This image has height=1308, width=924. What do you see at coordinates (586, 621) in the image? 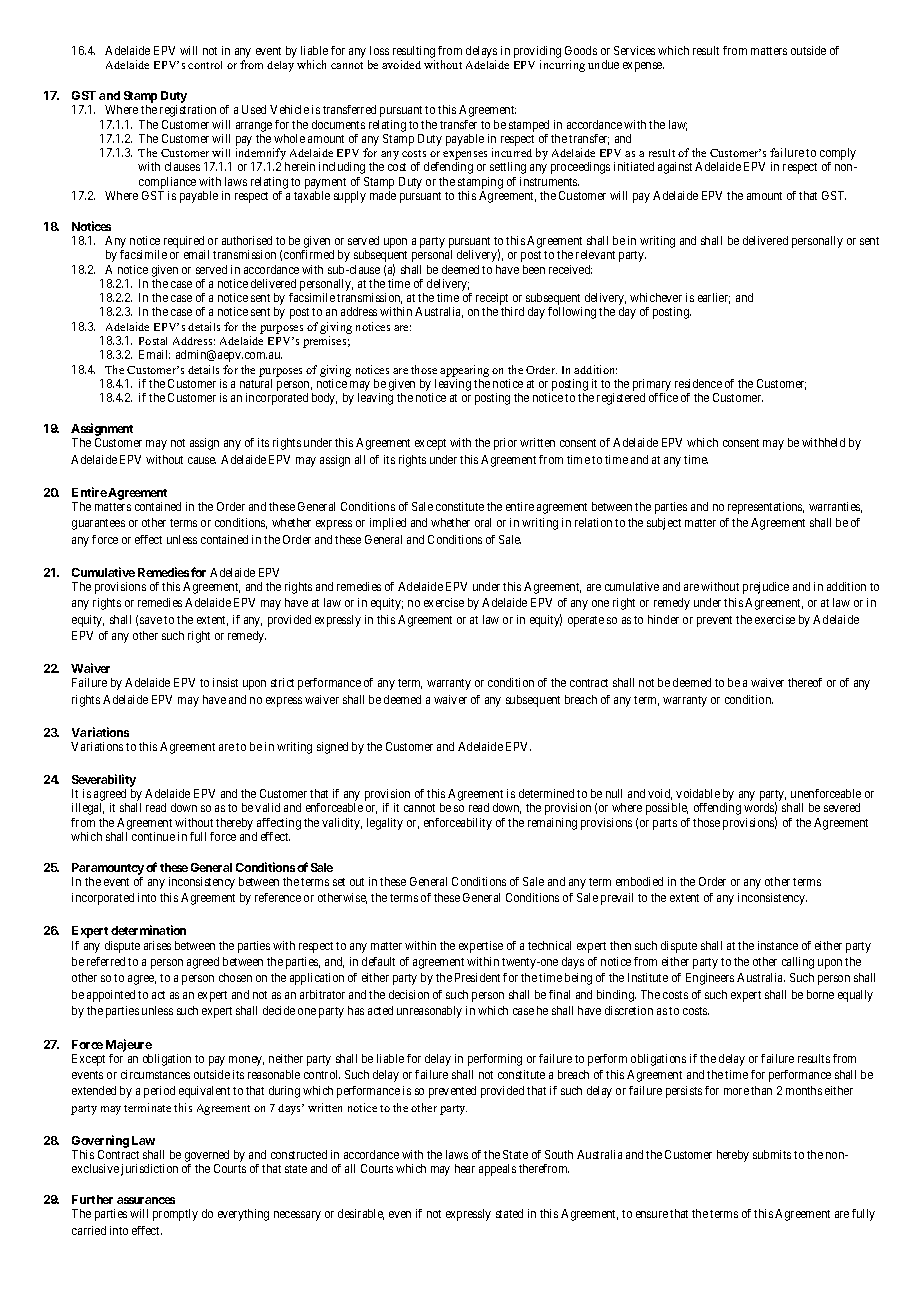
I see `operate` at bounding box center [586, 621].
